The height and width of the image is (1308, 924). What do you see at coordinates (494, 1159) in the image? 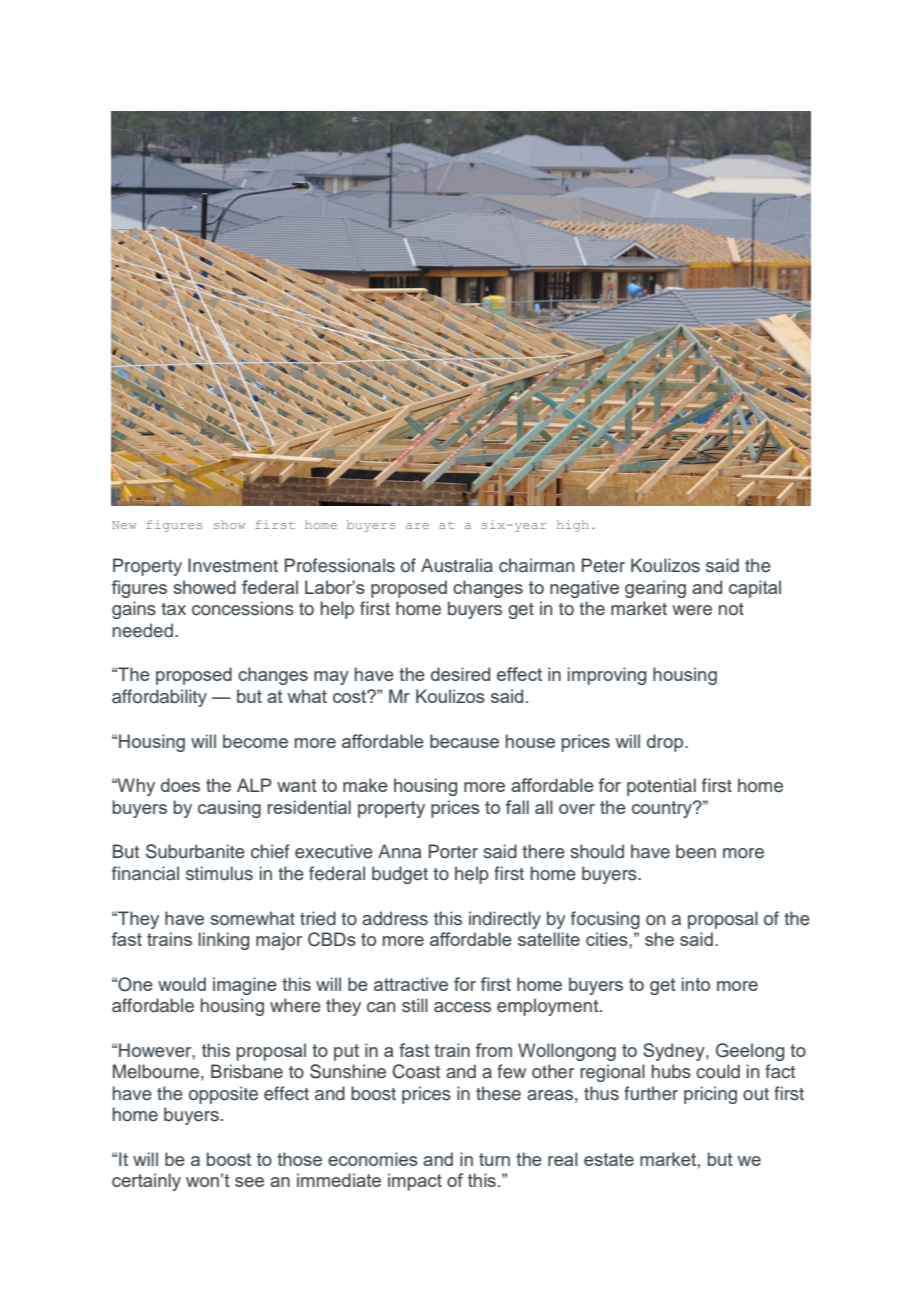
I see `turn` at bounding box center [494, 1159].
